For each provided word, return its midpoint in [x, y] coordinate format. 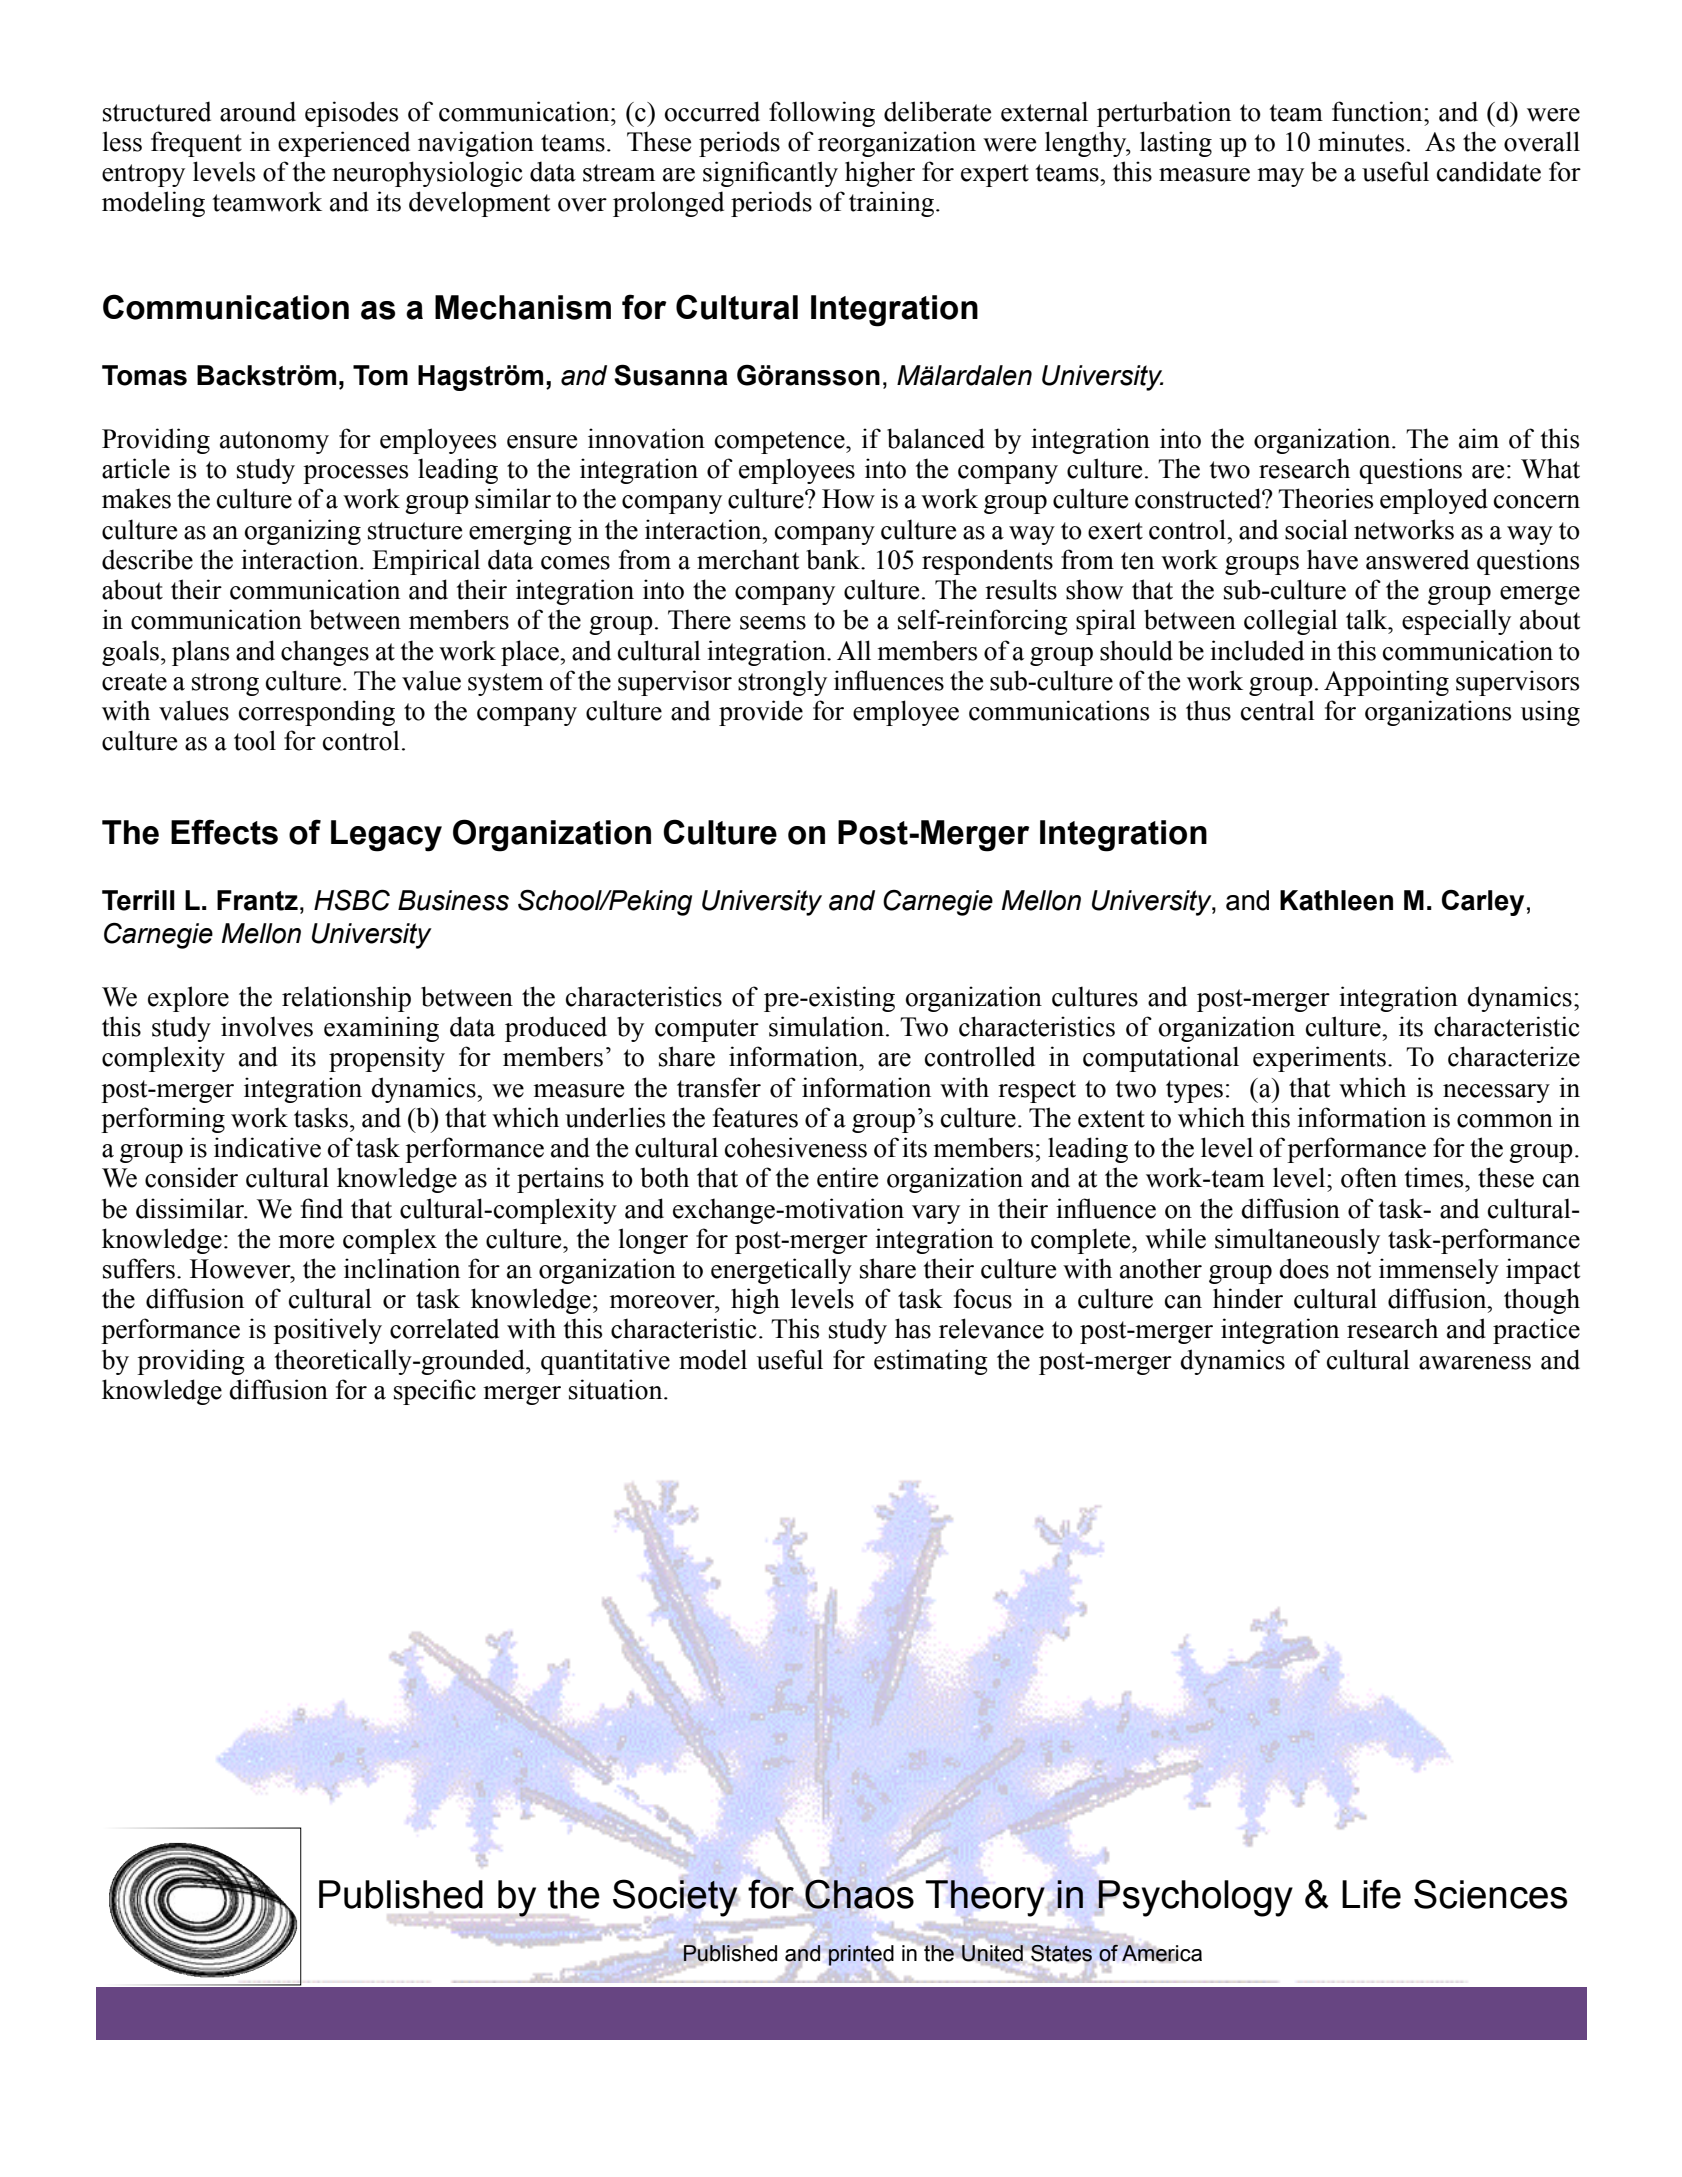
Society [675, 1898]
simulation [826, 1026]
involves [267, 1026]
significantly [770, 174]
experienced [344, 144]
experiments [1319, 1059]
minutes [1361, 141]
